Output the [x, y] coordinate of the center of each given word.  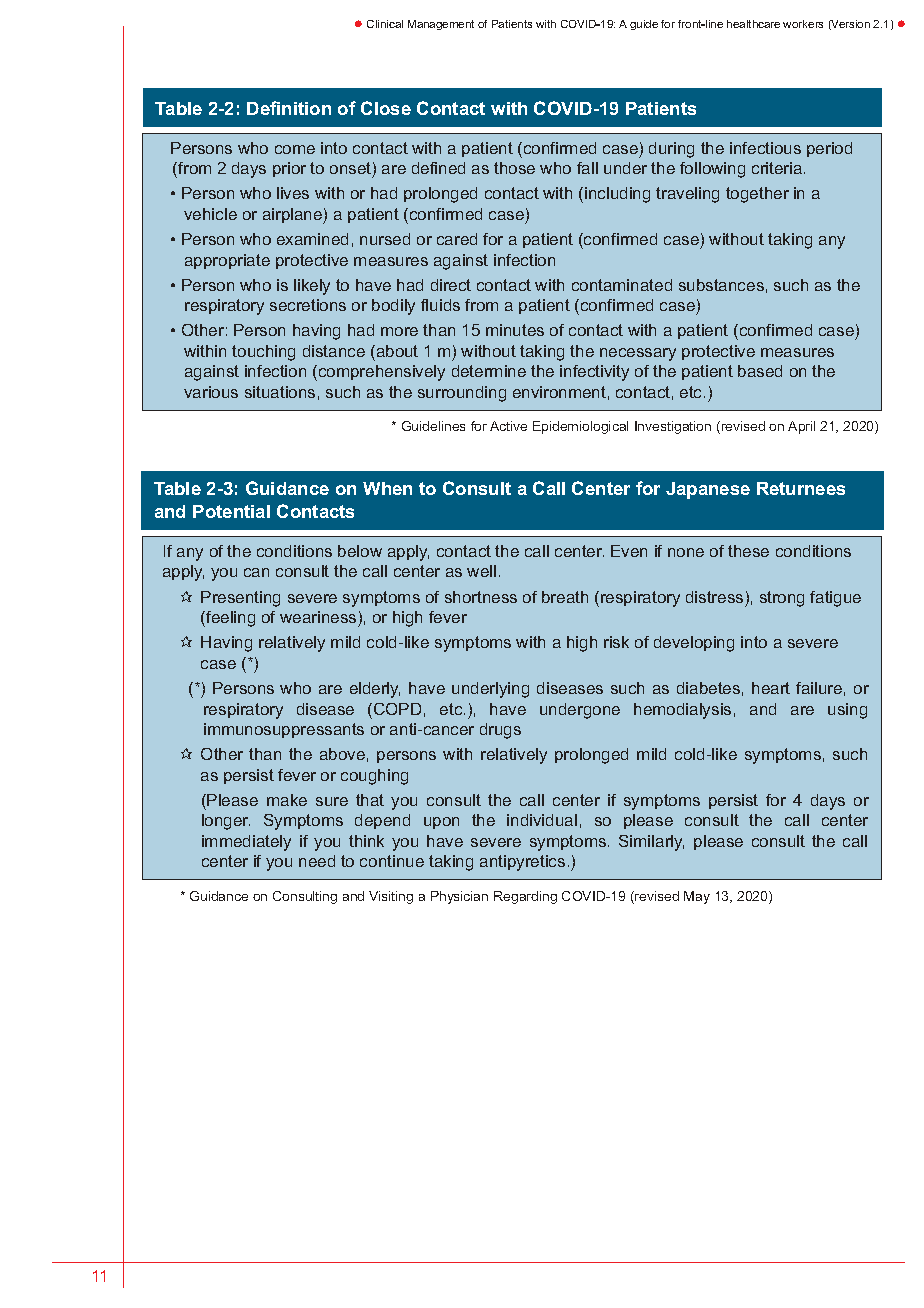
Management [441, 25]
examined [312, 239]
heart [771, 688]
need [317, 861]
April [801, 427]
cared [457, 239]
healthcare [753, 24]
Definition [289, 108]
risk [616, 642]
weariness [318, 617]
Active [508, 426]
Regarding [525, 897]
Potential [231, 511]
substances [721, 285]
